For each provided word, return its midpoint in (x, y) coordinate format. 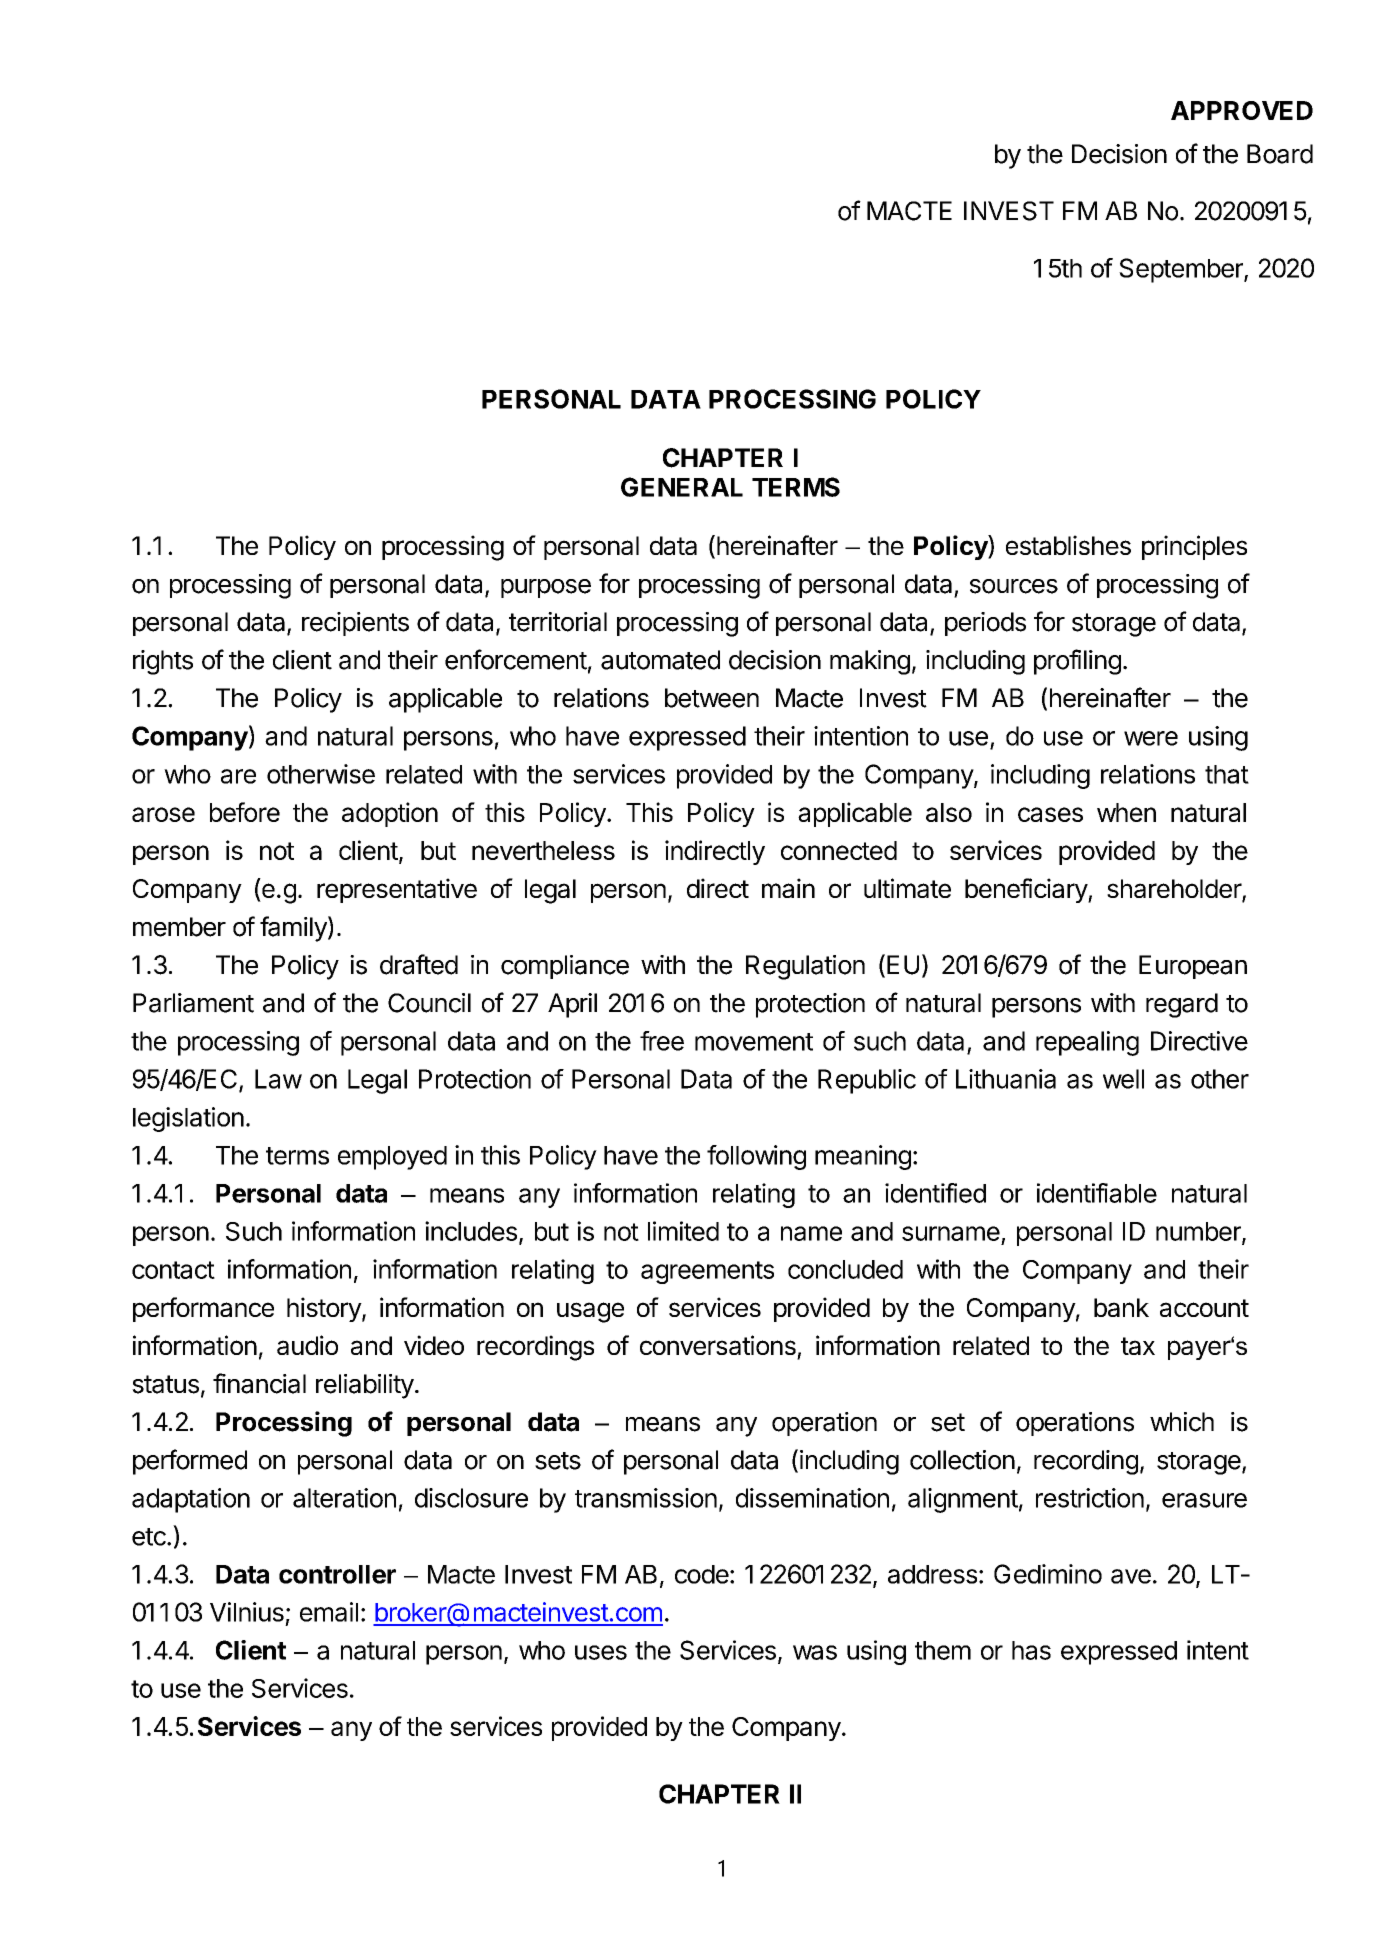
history (325, 1309)
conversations (718, 1345)
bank (1121, 1307)
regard (1182, 1005)
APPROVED (1242, 110)
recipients (355, 624)
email (329, 1612)
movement (754, 1042)
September (1182, 270)
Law (278, 1079)
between (712, 698)
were (1151, 738)
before (245, 812)
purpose (546, 588)
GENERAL (682, 487)
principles (1194, 547)
